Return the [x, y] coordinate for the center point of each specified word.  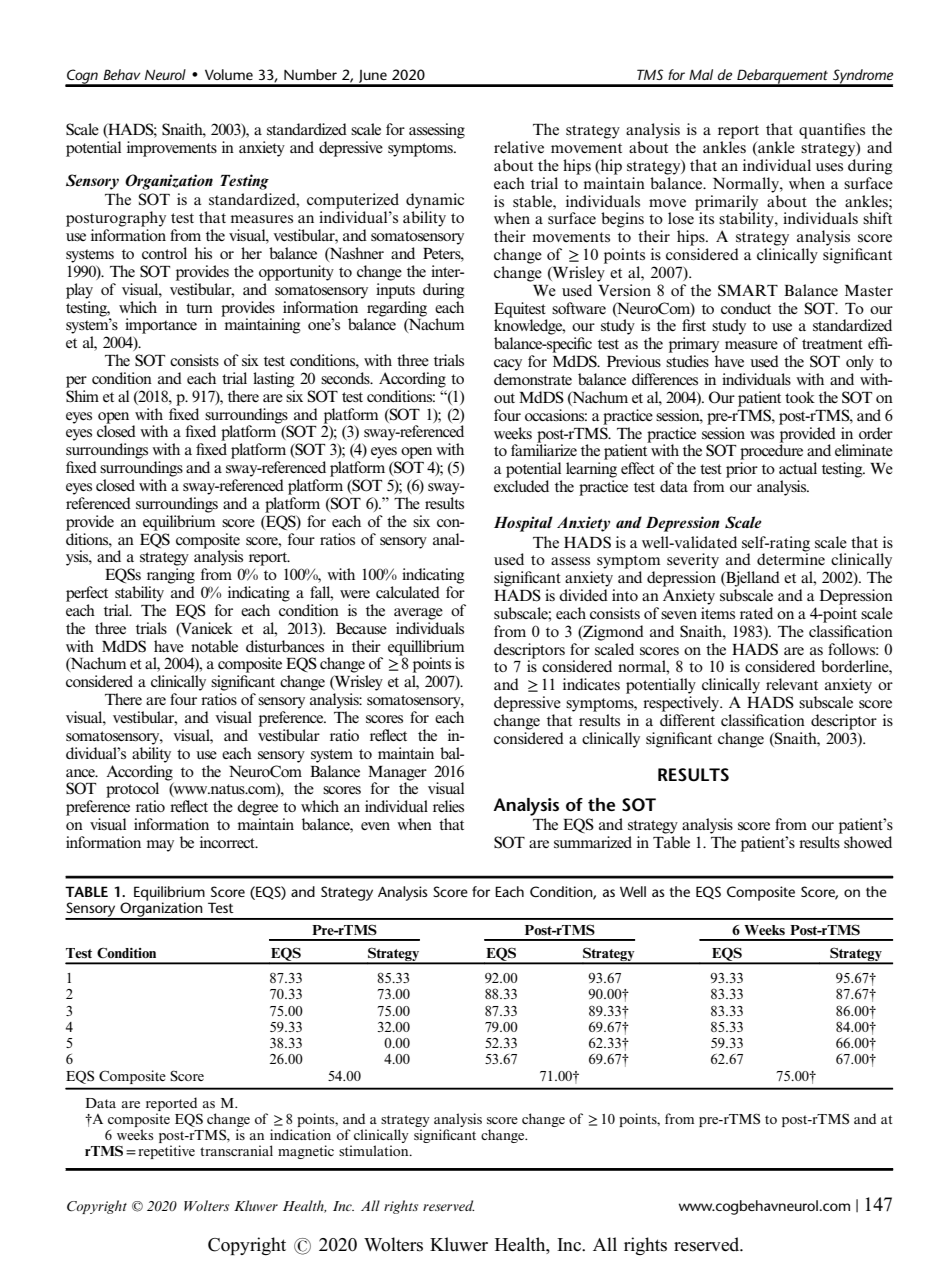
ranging [171, 576]
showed [868, 842]
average [418, 614]
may [160, 846]
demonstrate [533, 379]
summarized [593, 842]
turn [199, 308]
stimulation [375, 1150]
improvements [172, 149]
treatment [832, 344]
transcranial [236, 1150]
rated [756, 613]
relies [448, 806]
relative [519, 147]
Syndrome [862, 77]
